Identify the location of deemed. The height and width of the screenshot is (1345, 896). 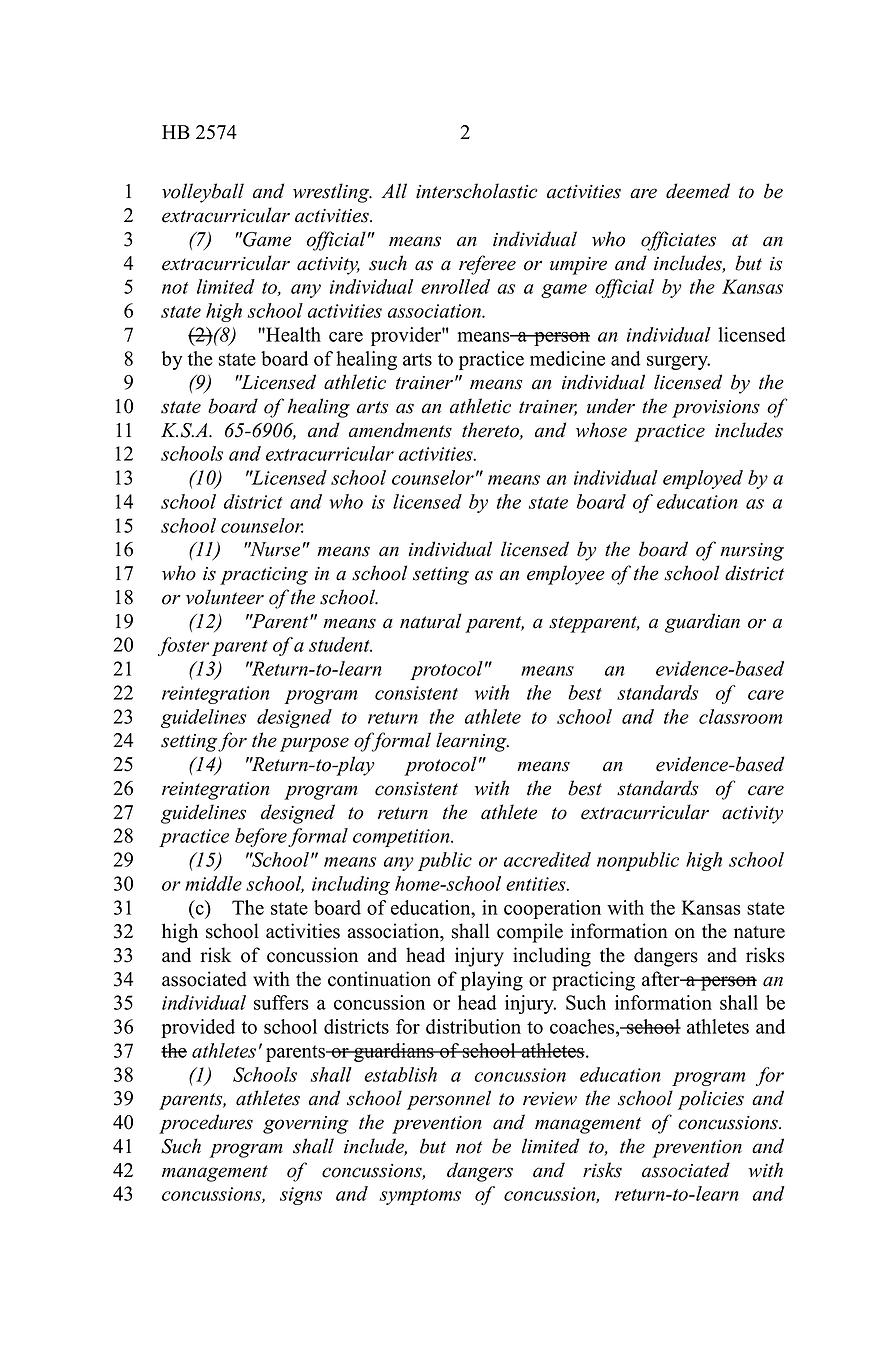
(698, 191).
